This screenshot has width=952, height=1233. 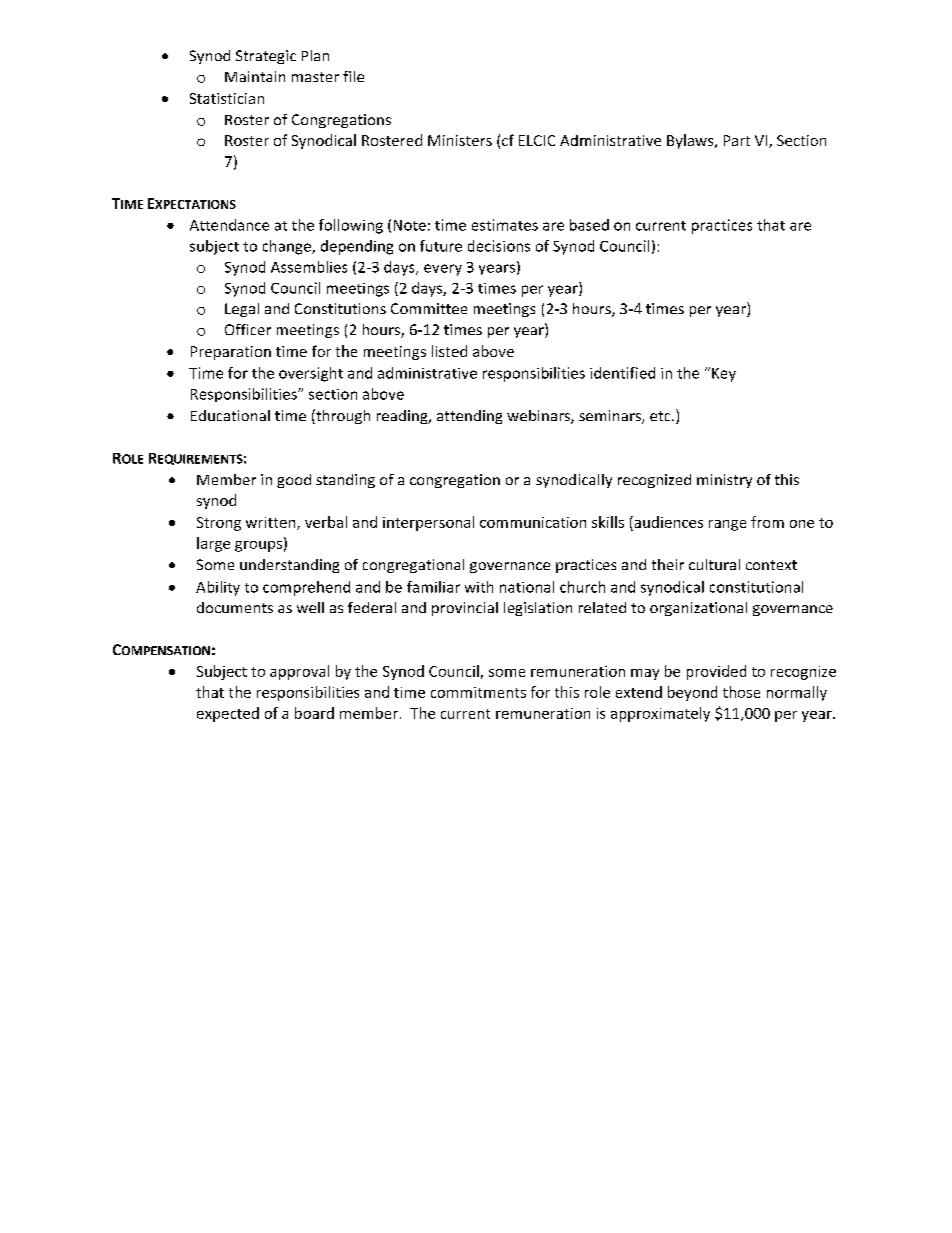 What do you see at coordinates (299, 672) in the screenshot?
I see `approval` at bounding box center [299, 672].
